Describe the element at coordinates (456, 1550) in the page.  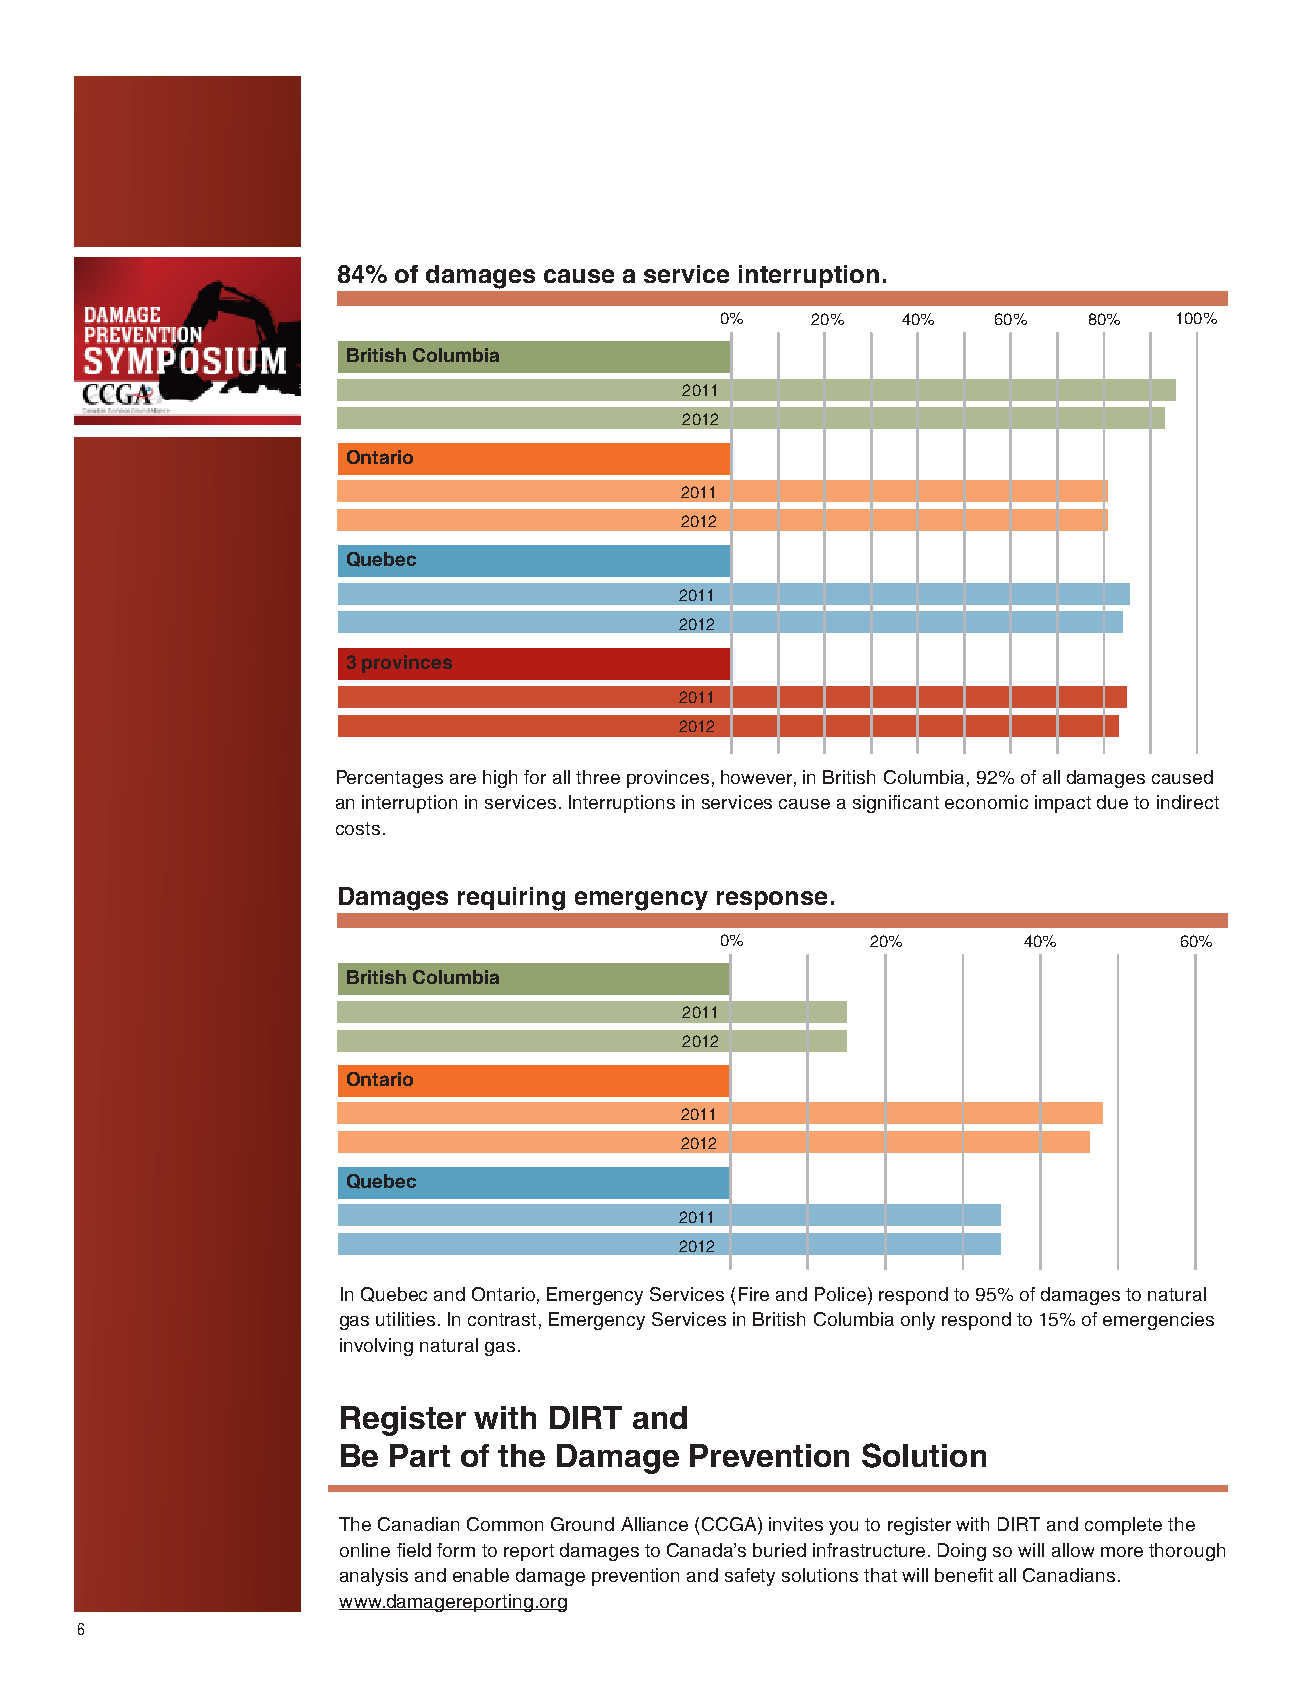
I see `form` at that location.
